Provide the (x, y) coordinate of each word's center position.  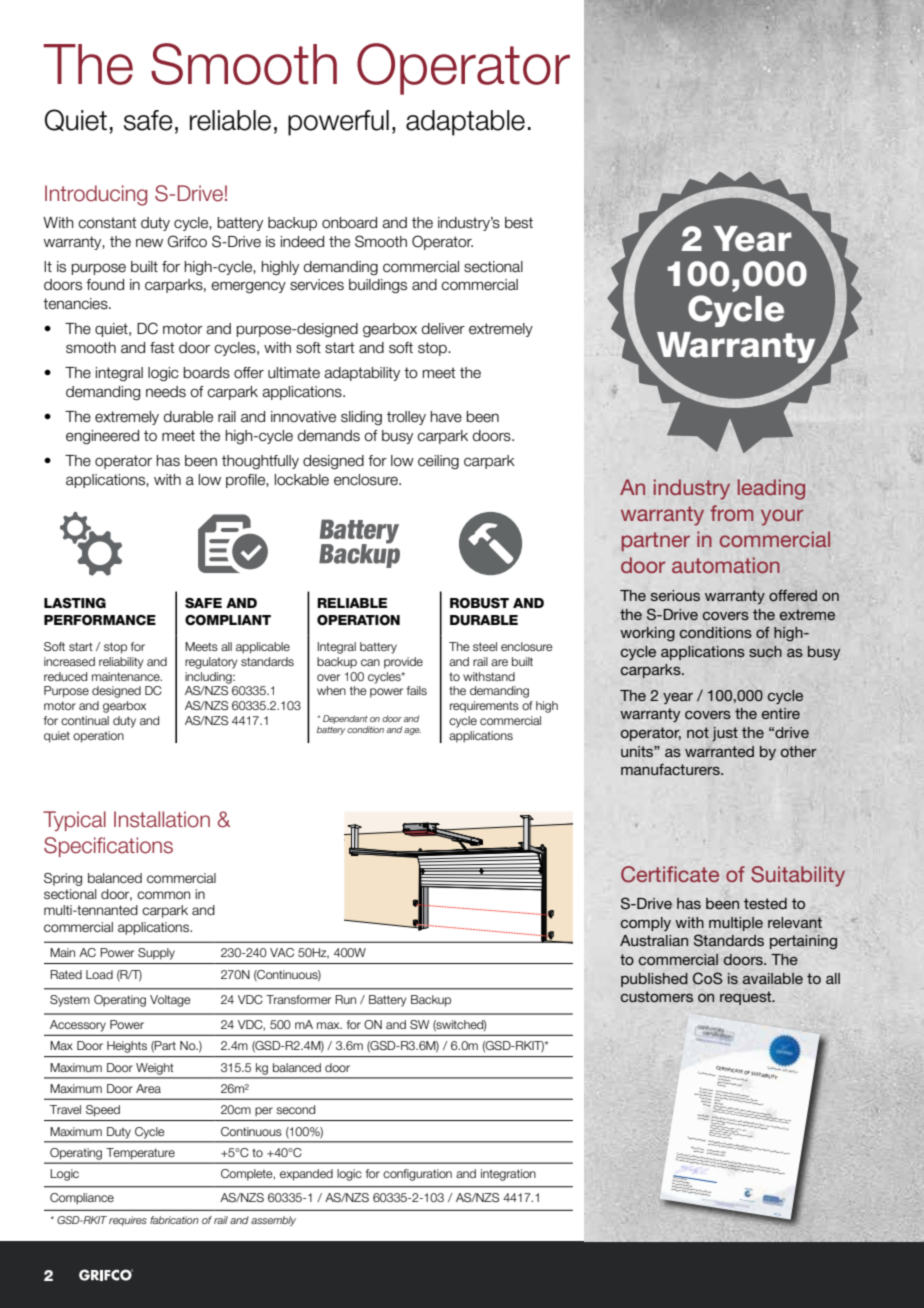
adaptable (465, 123)
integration (508, 1175)
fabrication (174, 1220)
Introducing (96, 195)
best (519, 223)
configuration (417, 1175)
